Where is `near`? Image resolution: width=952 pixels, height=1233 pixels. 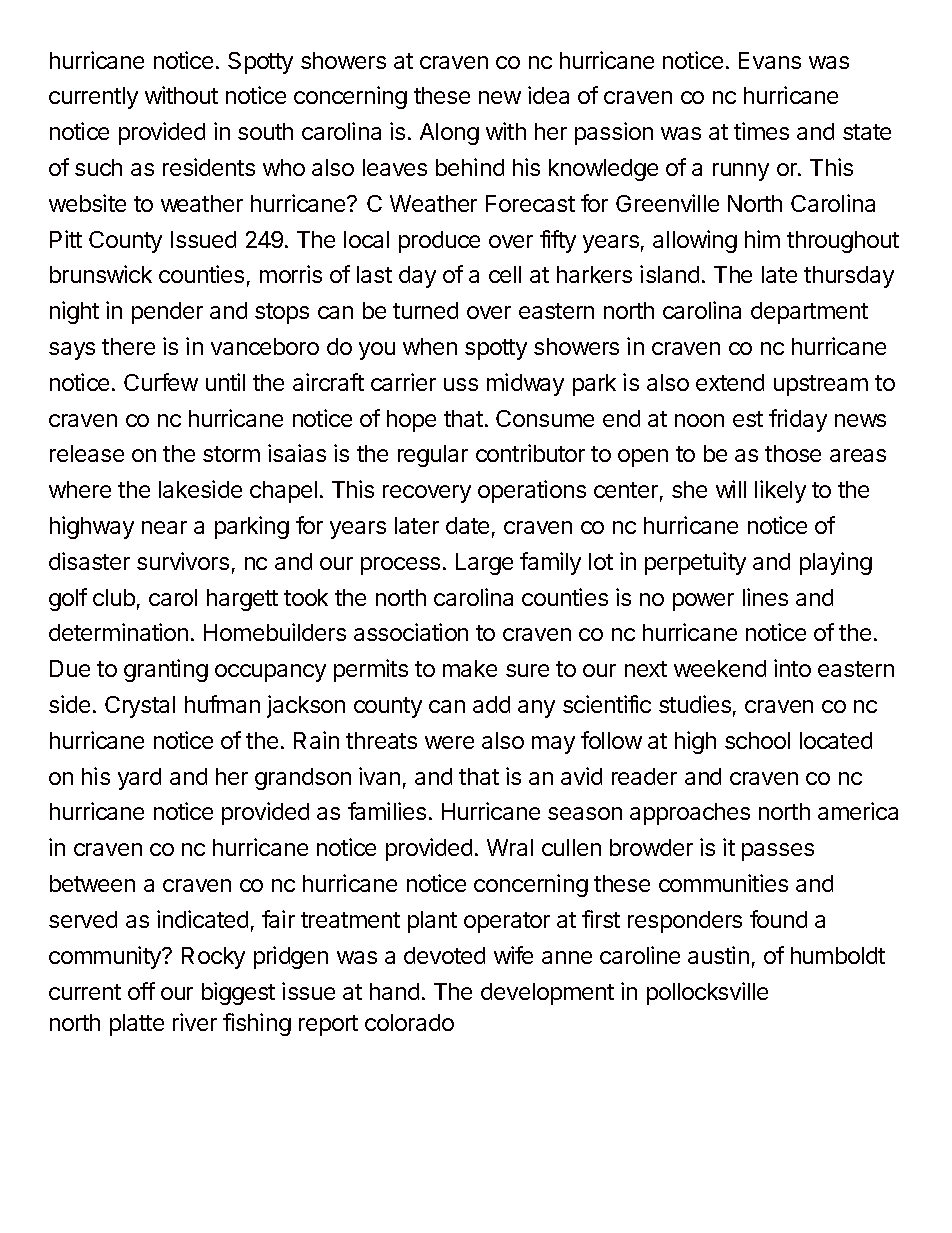
near is located at coordinates (164, 527).
